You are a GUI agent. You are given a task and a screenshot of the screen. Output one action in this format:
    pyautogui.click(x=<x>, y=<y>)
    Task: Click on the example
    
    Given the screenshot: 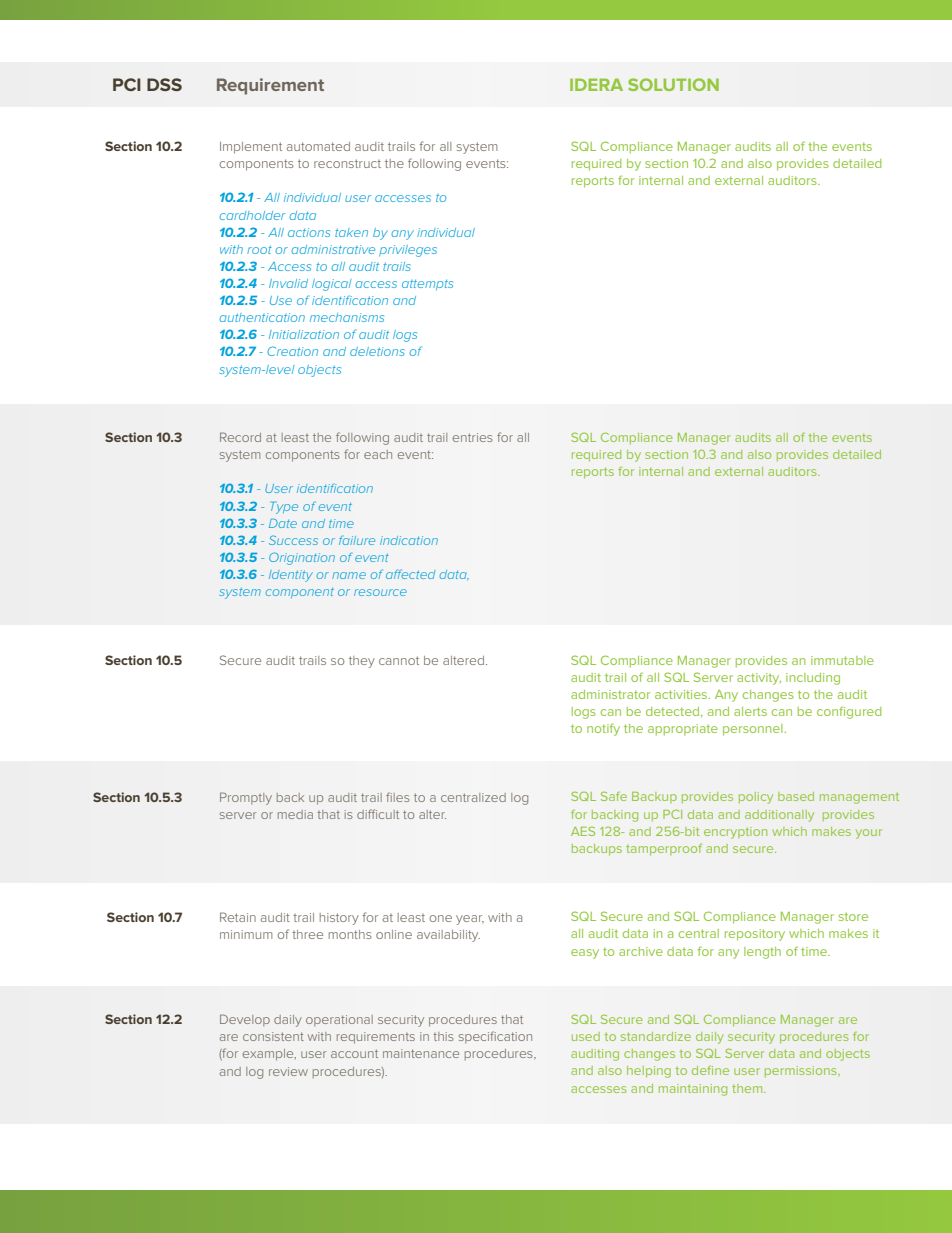 What is the action you would take?
    pyautogui.click(x=269, y=1055)
